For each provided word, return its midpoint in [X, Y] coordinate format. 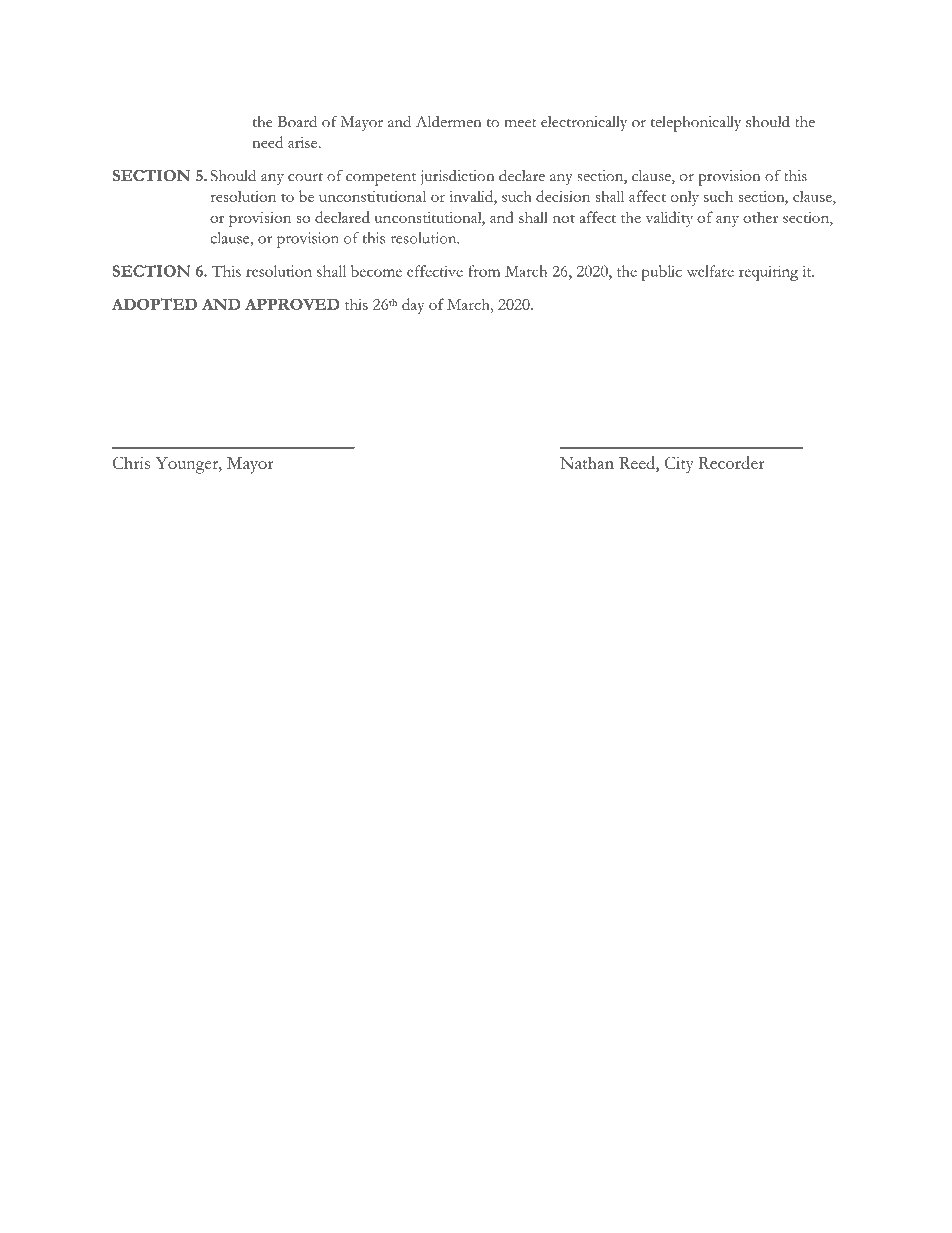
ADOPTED [154, 304]
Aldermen [449, 121]
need [267, 142]
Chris [131, 462]
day [413, 306]
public [661, 273]
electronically [584, 123]
